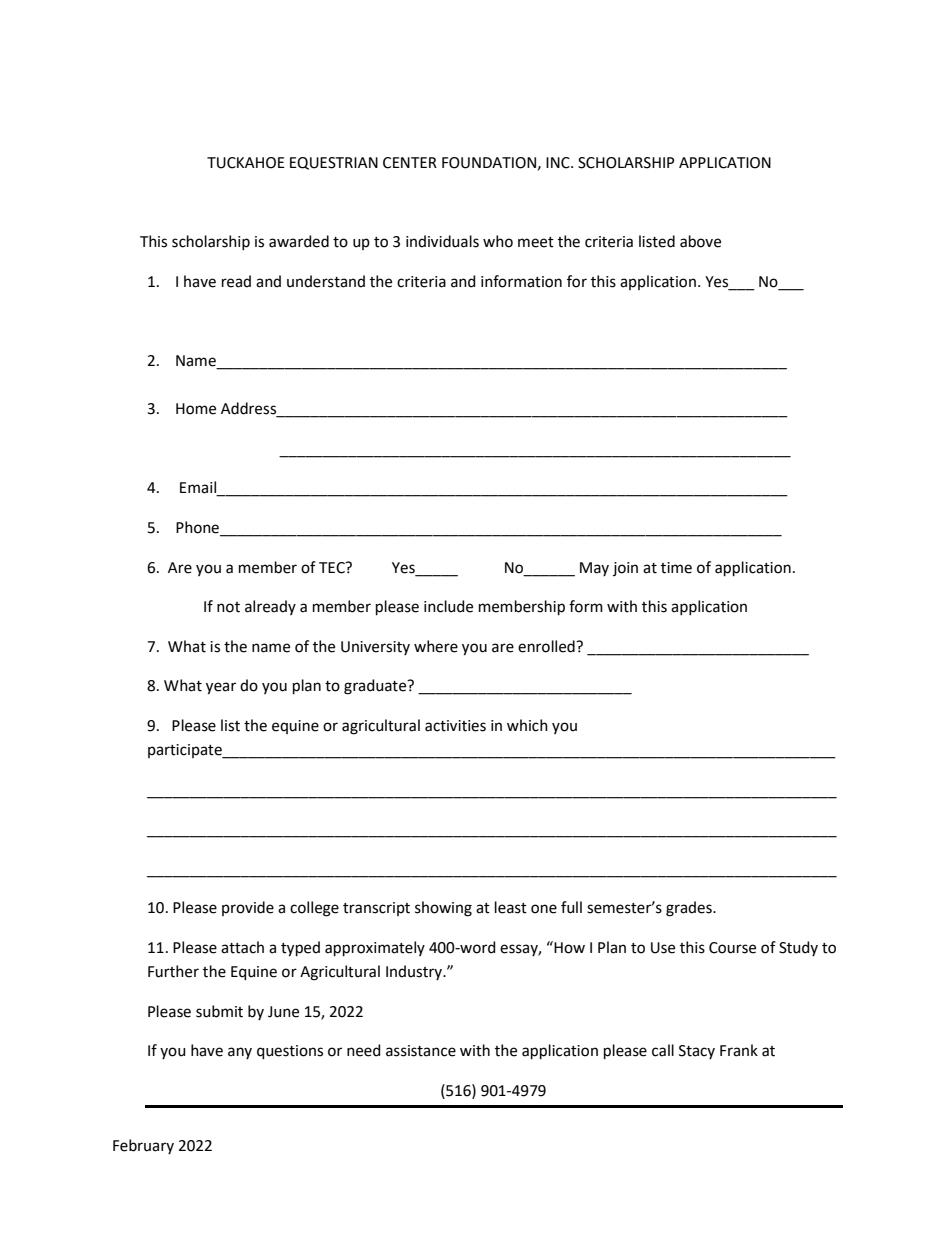 This document has width=952, height=1233. What do you see at coordinates (248, 908) in the document?
I see `provide` at bounding box center [248, 908].
